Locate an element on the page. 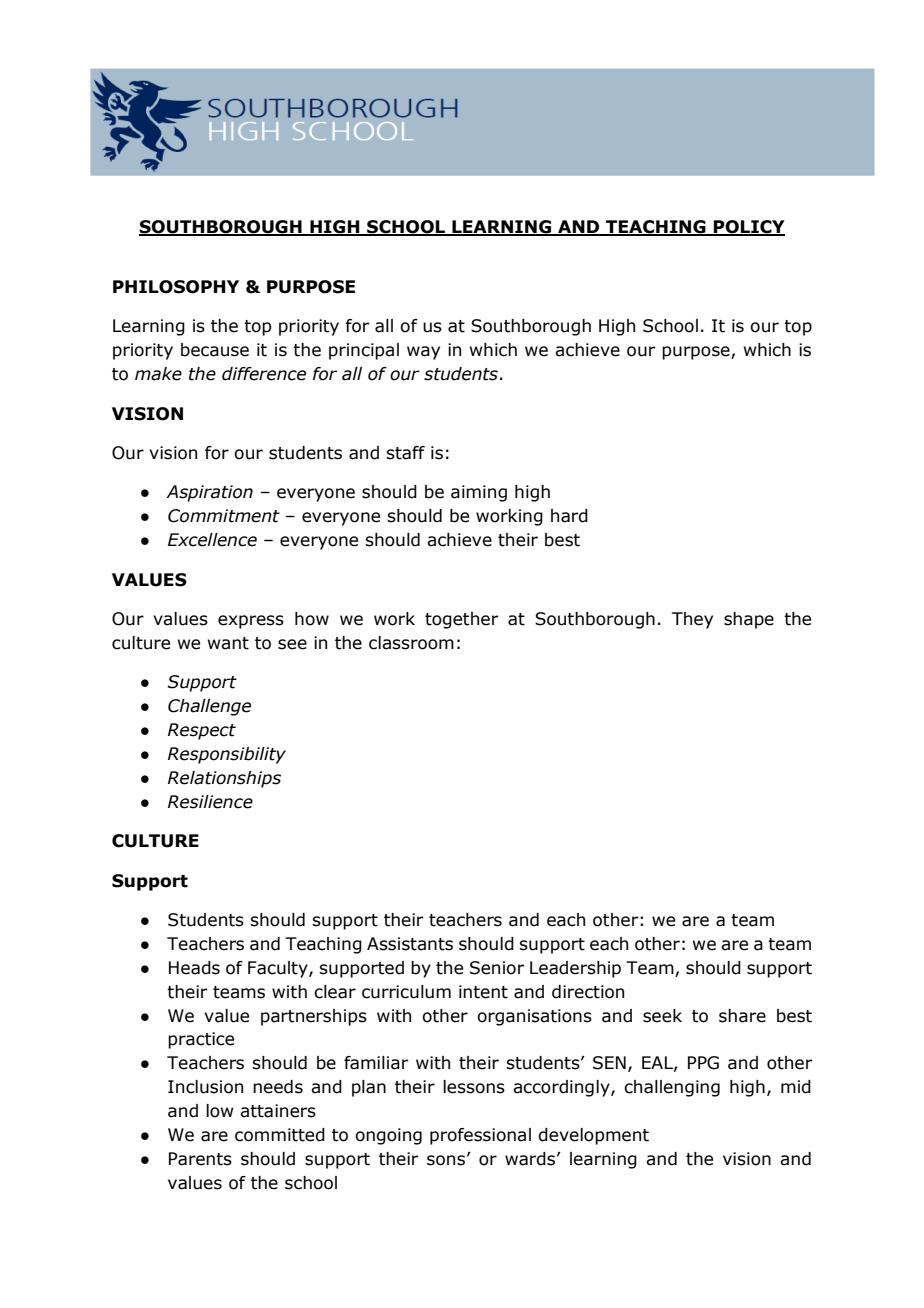 This document has width=924, height=1308. PHILOSOPHY is located at coordinates (176, 287).
